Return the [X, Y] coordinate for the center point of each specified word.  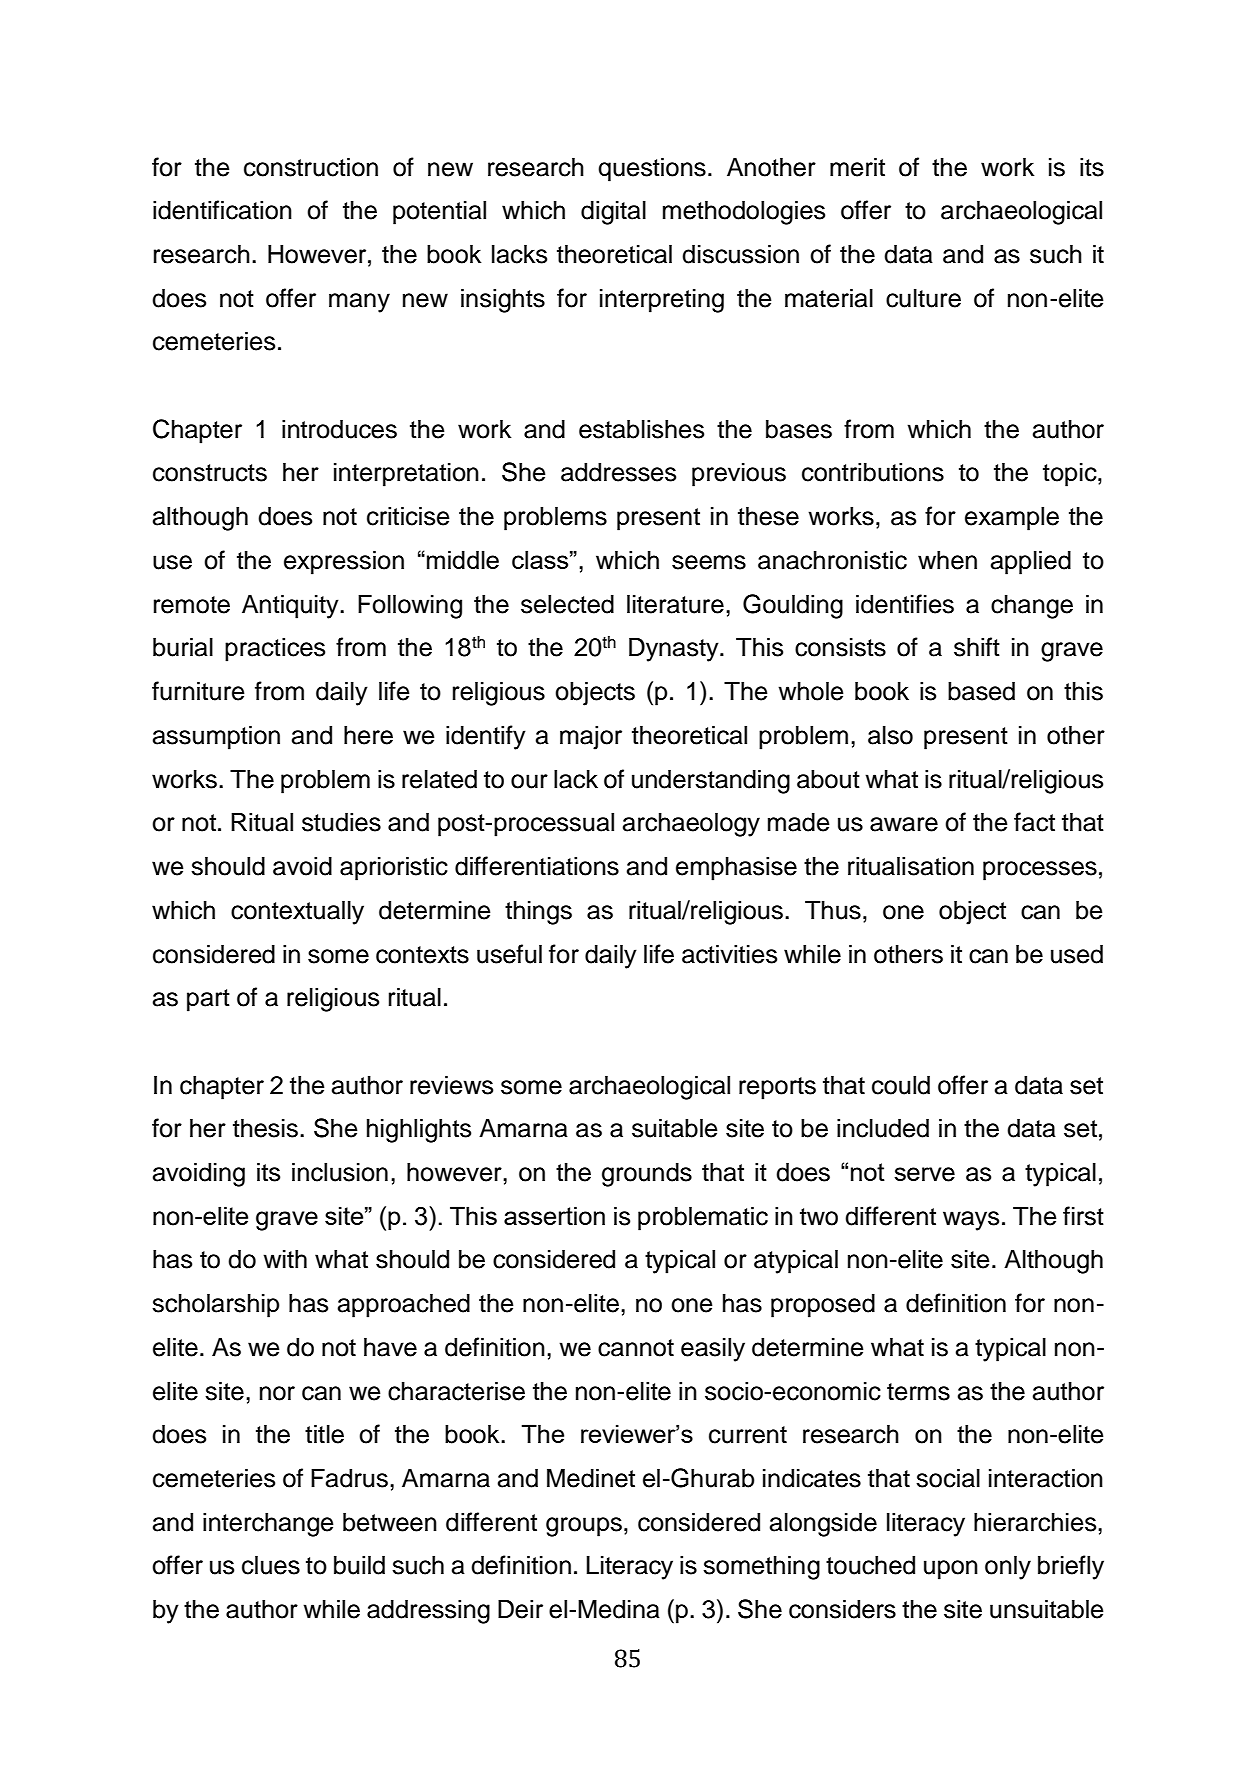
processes [1040, 871]
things [538, 912]
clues [271, 1565]
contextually [297, 912]
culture [923, 298]
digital [613, 212]
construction [311, 167]
